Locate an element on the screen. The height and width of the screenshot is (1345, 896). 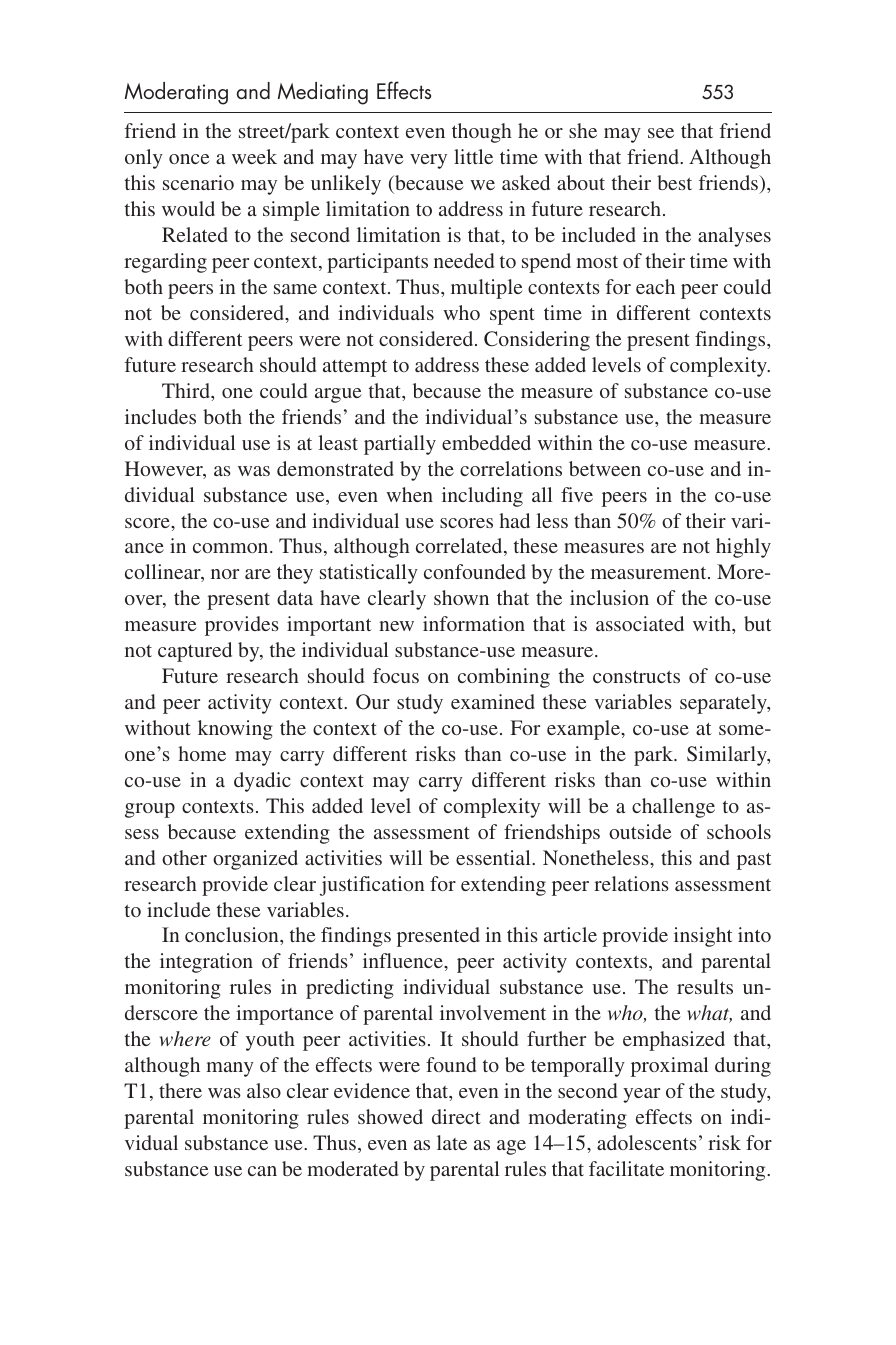
direct is located at coordinates (456, 1116).
